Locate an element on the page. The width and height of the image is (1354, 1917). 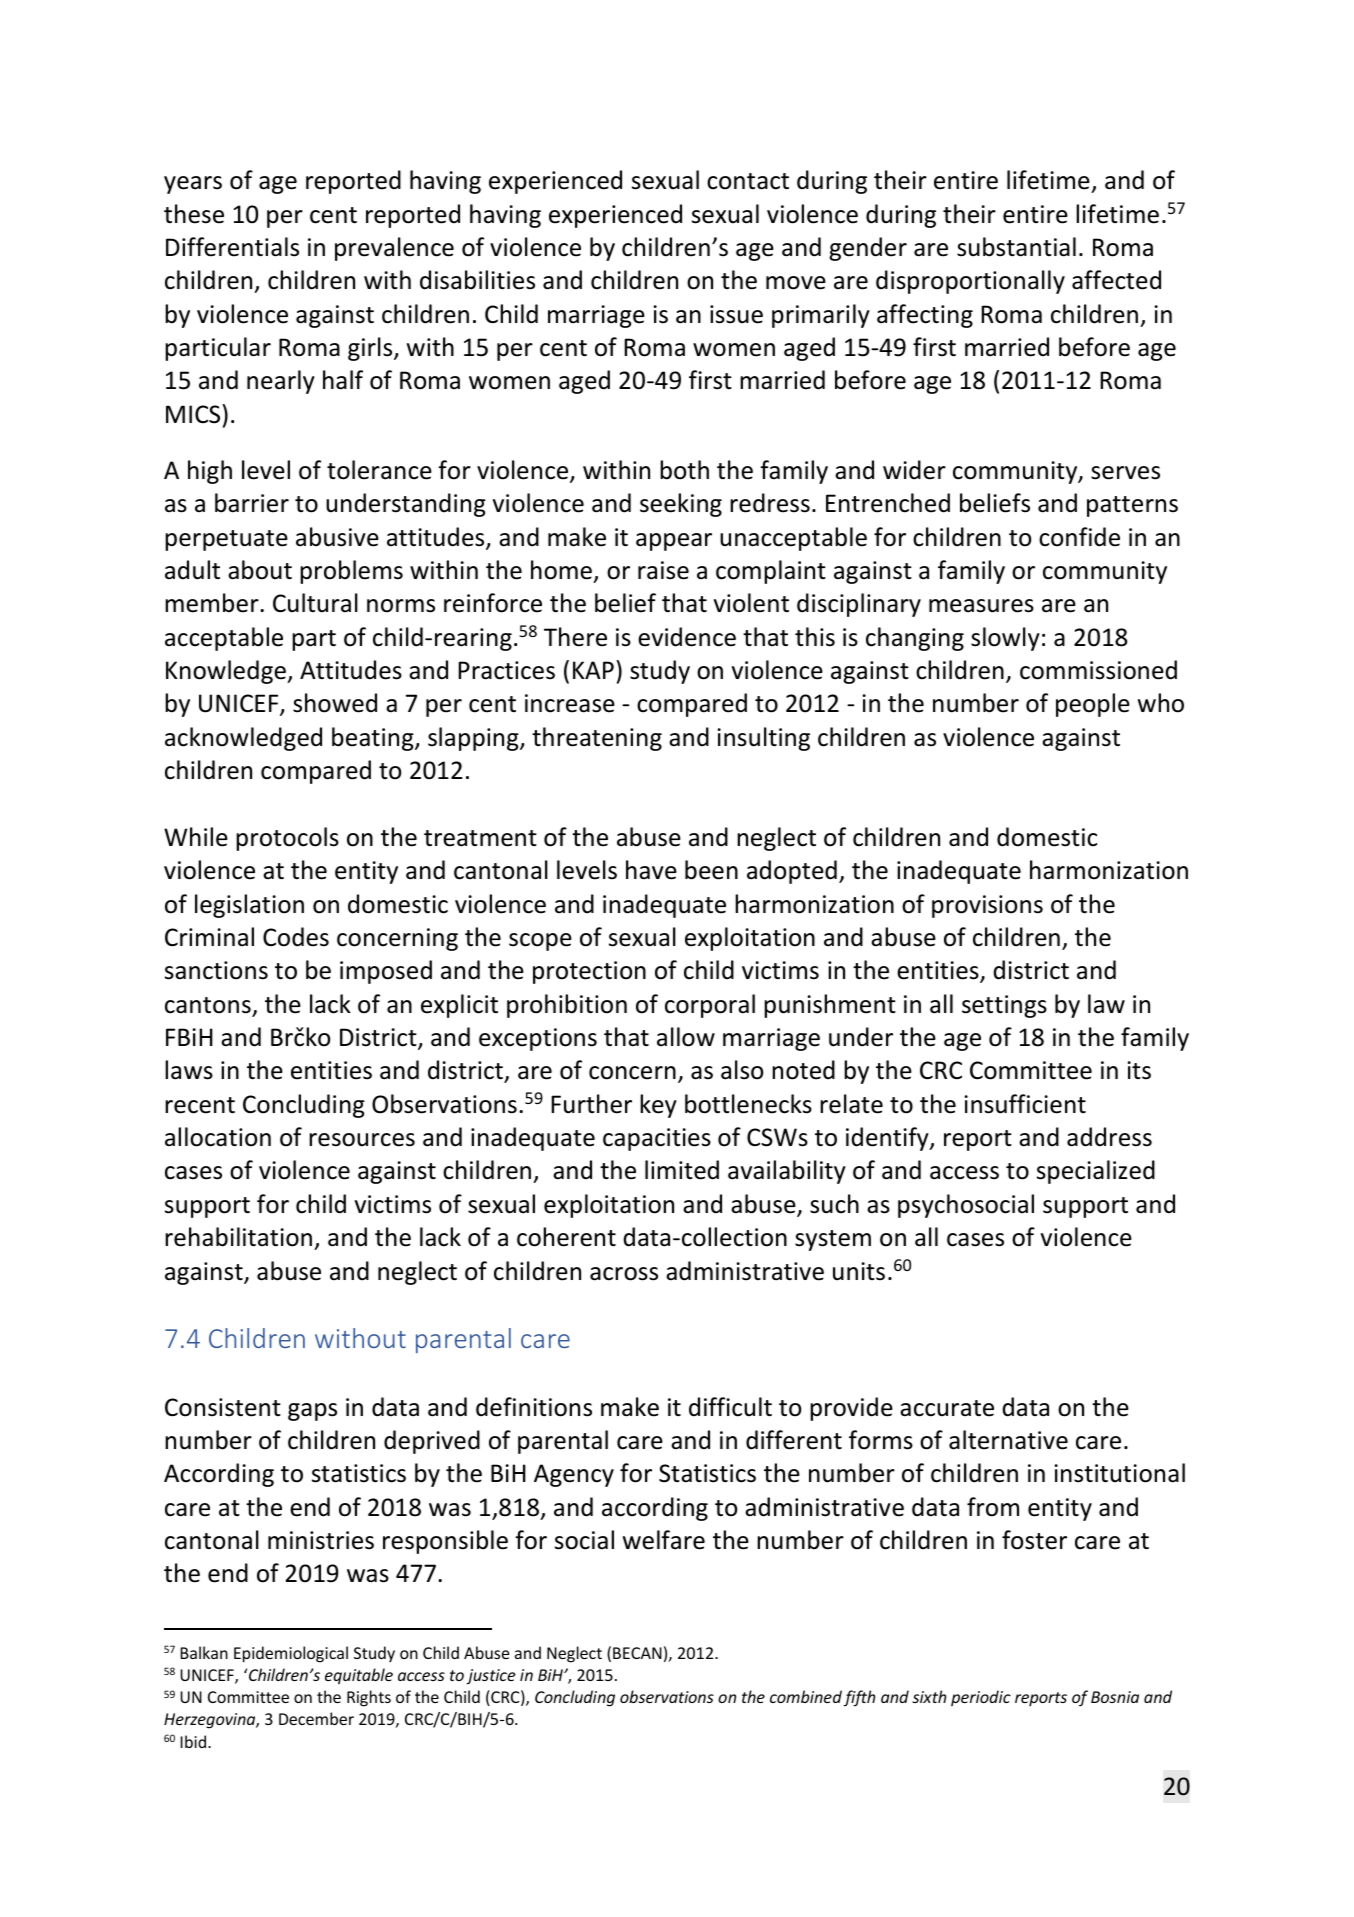
seeking is located at coordinates (681, 505).
